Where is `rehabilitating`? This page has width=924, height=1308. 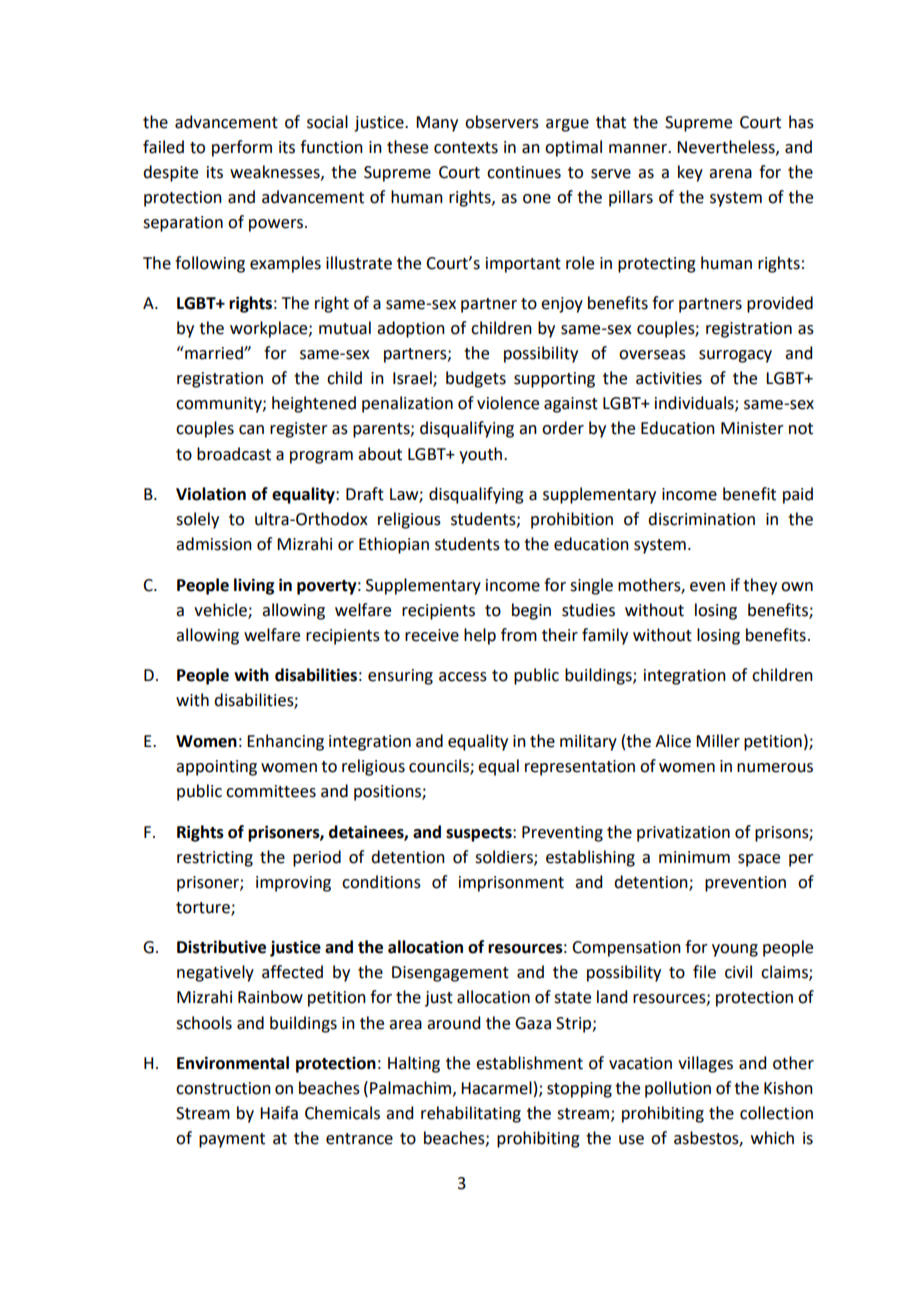
rehabilitating is located at coordinates (471, 1114).
